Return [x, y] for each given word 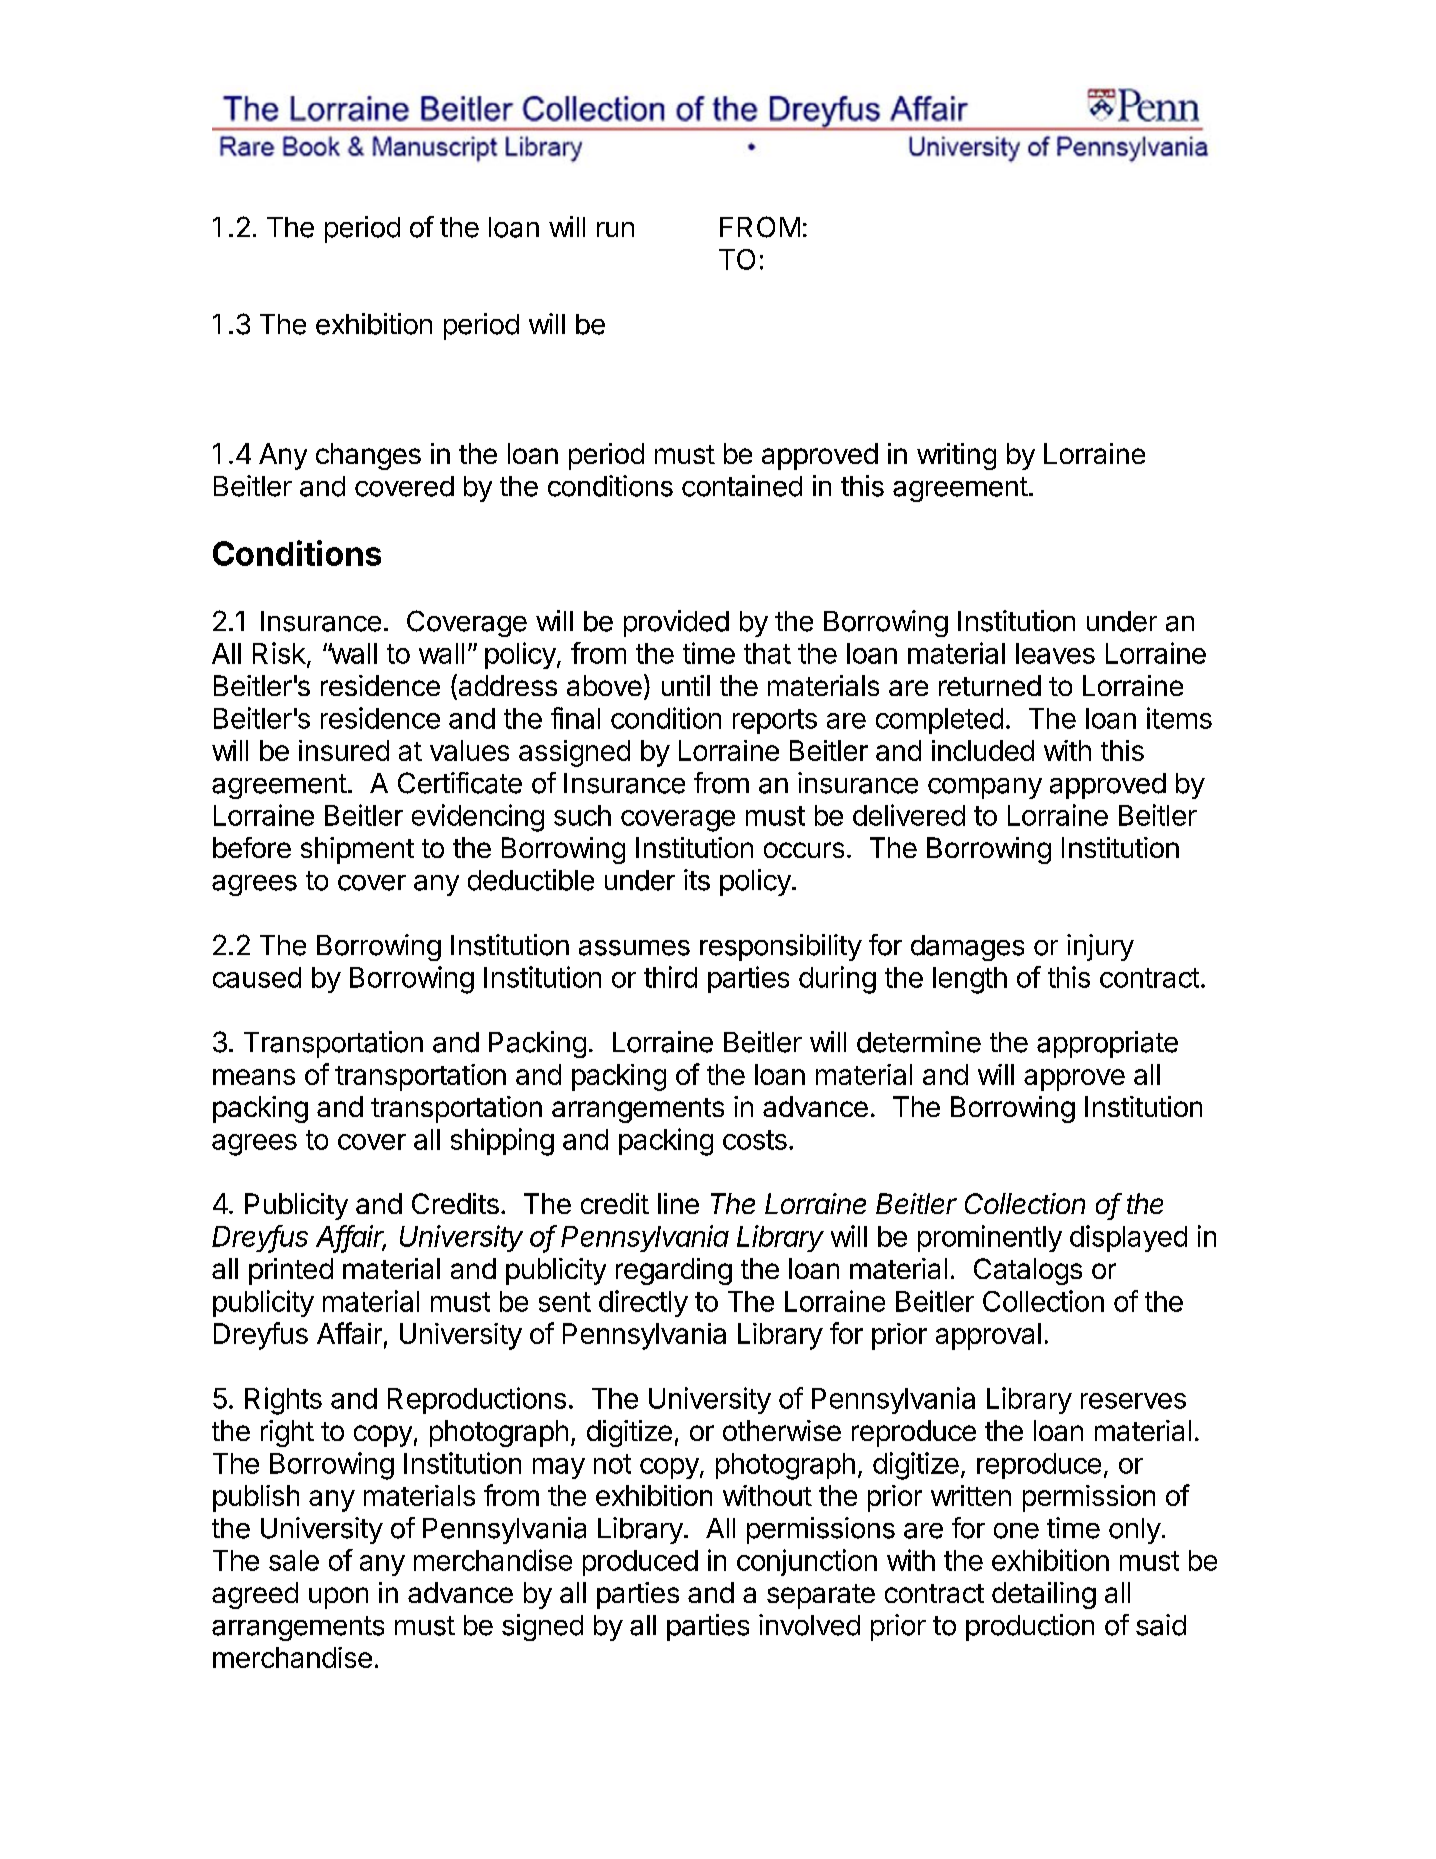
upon [338, 1598]
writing [956, 456]
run [615, 229]
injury [1100, 947]
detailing [1044, 1595]
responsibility [781, 947]
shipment [357, 850]
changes [368, 456]
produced [640, 1563]
